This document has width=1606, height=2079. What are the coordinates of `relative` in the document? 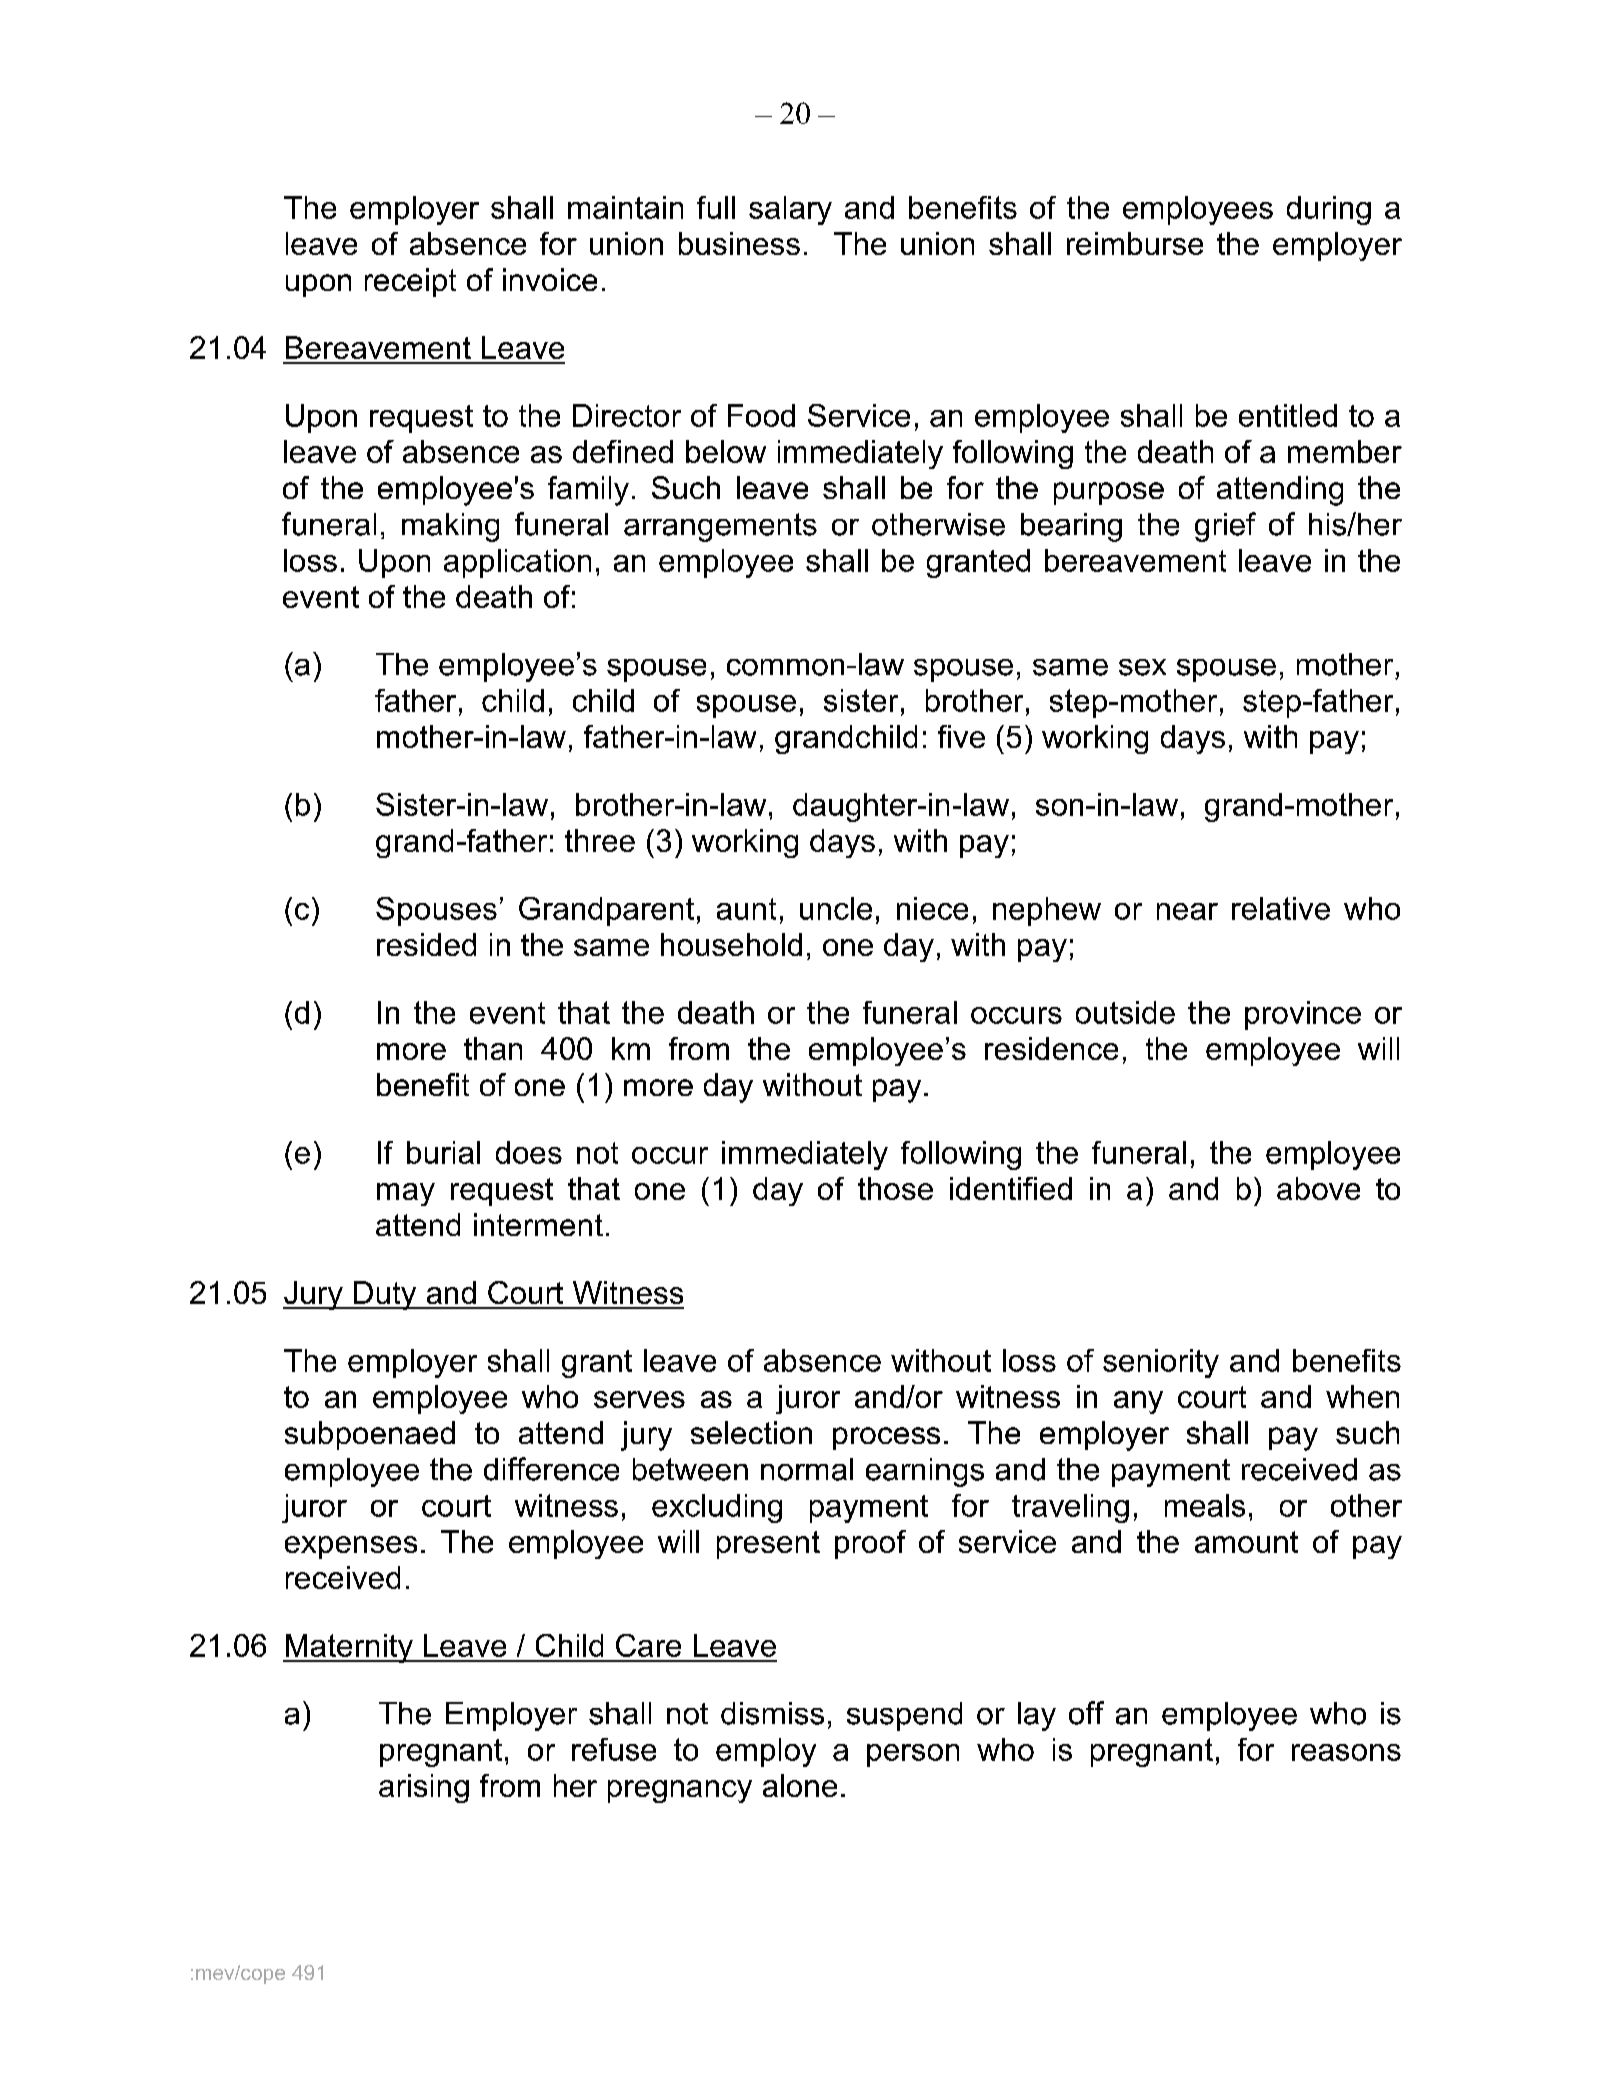 It's located at (1281, 908).
